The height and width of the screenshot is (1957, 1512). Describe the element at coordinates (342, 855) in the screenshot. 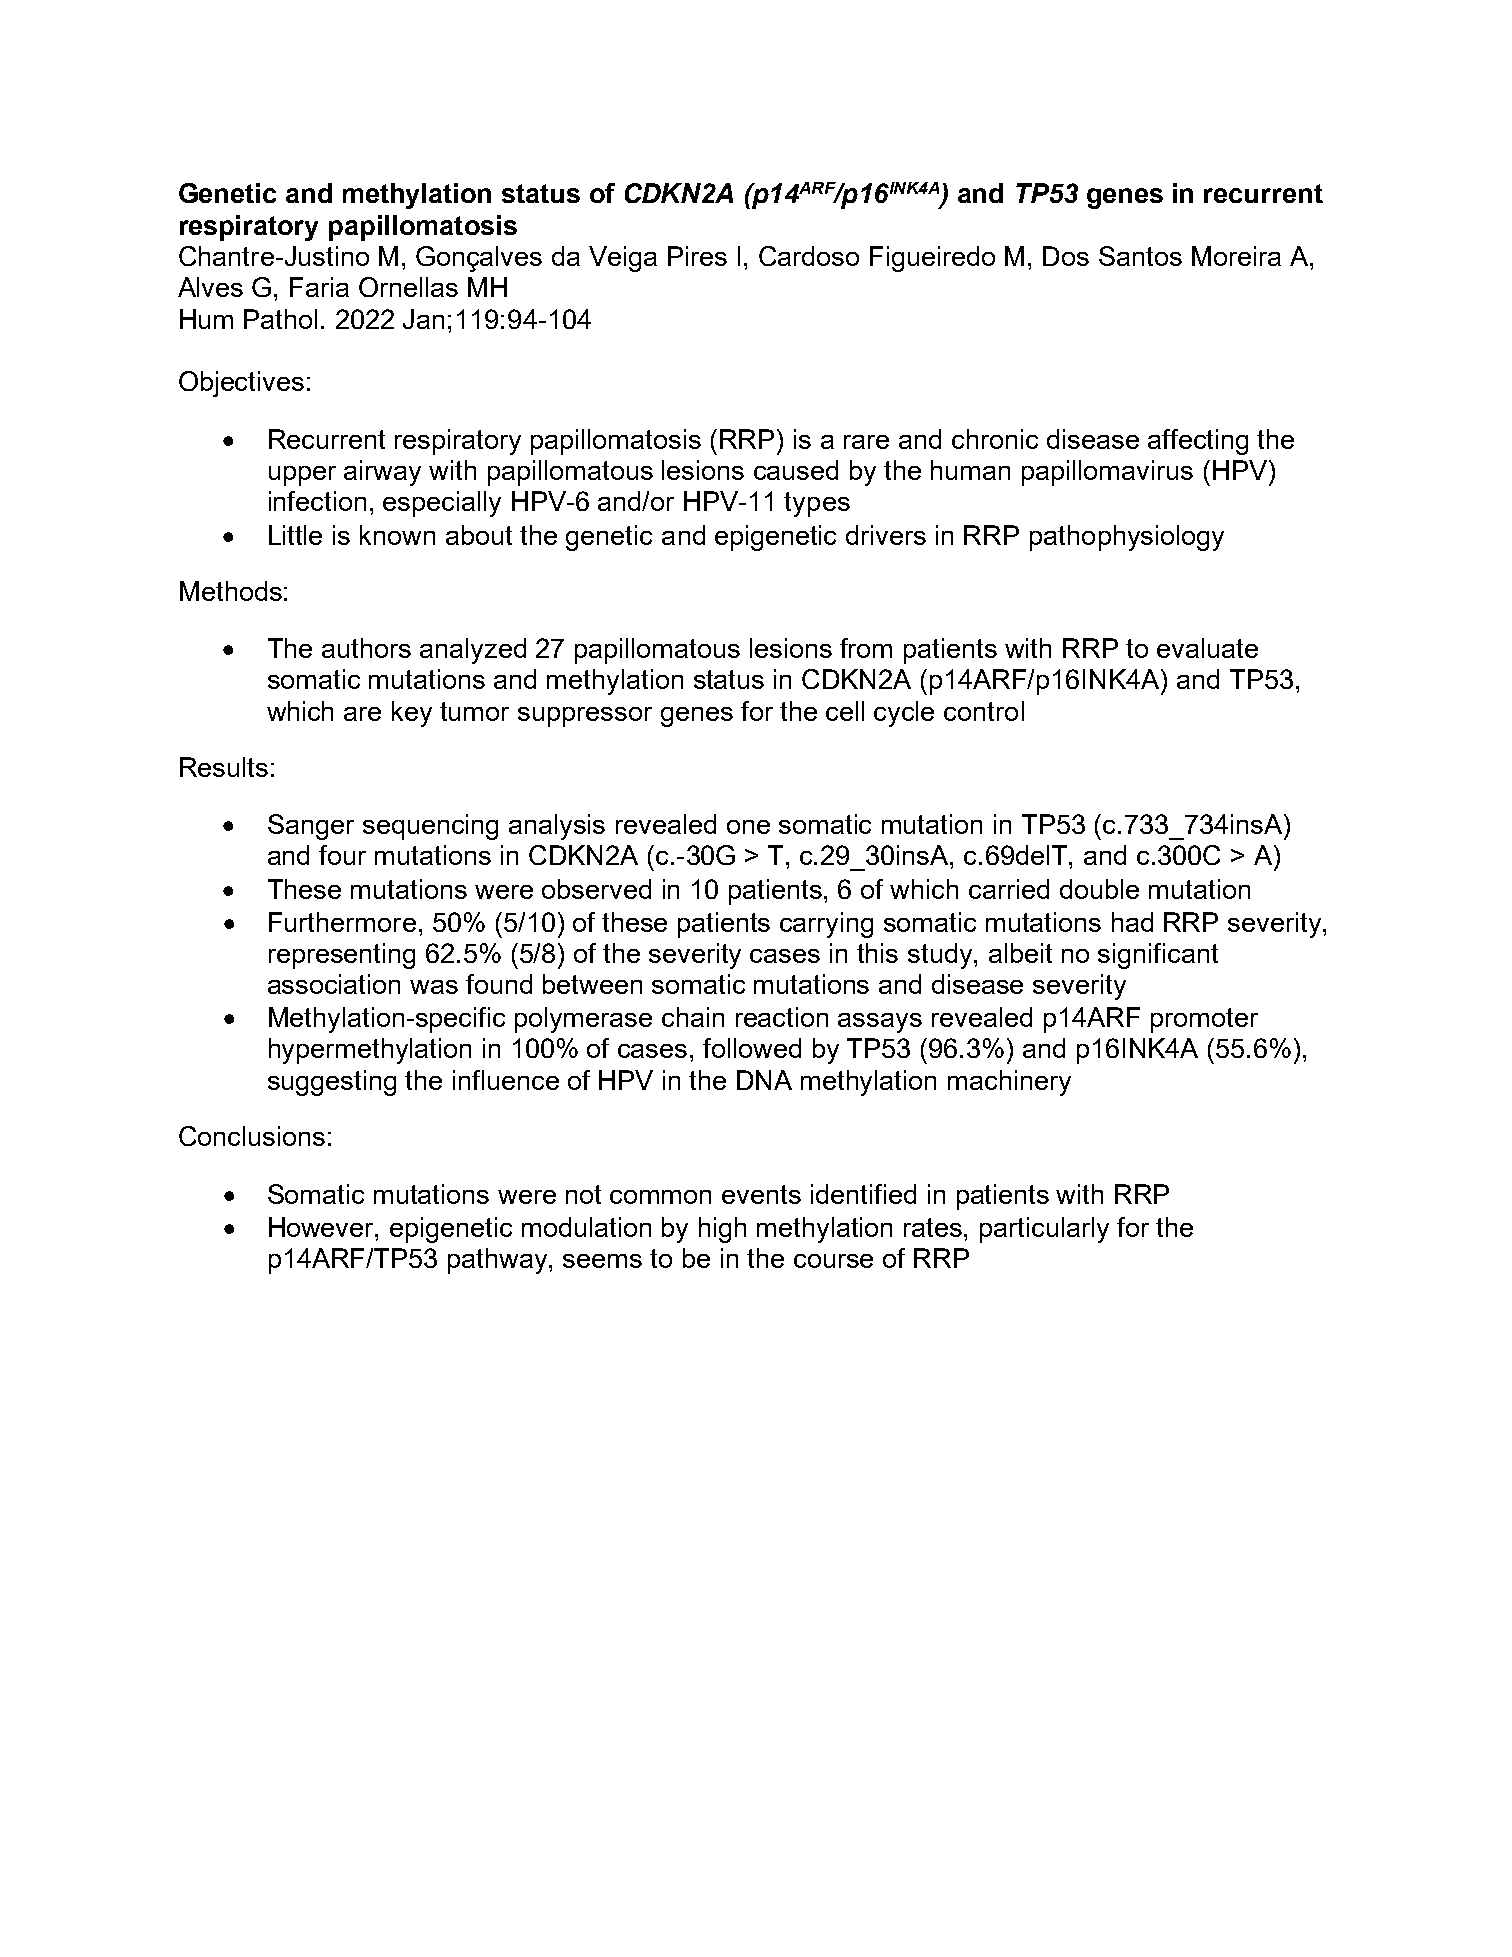

I see `four` at that location.
